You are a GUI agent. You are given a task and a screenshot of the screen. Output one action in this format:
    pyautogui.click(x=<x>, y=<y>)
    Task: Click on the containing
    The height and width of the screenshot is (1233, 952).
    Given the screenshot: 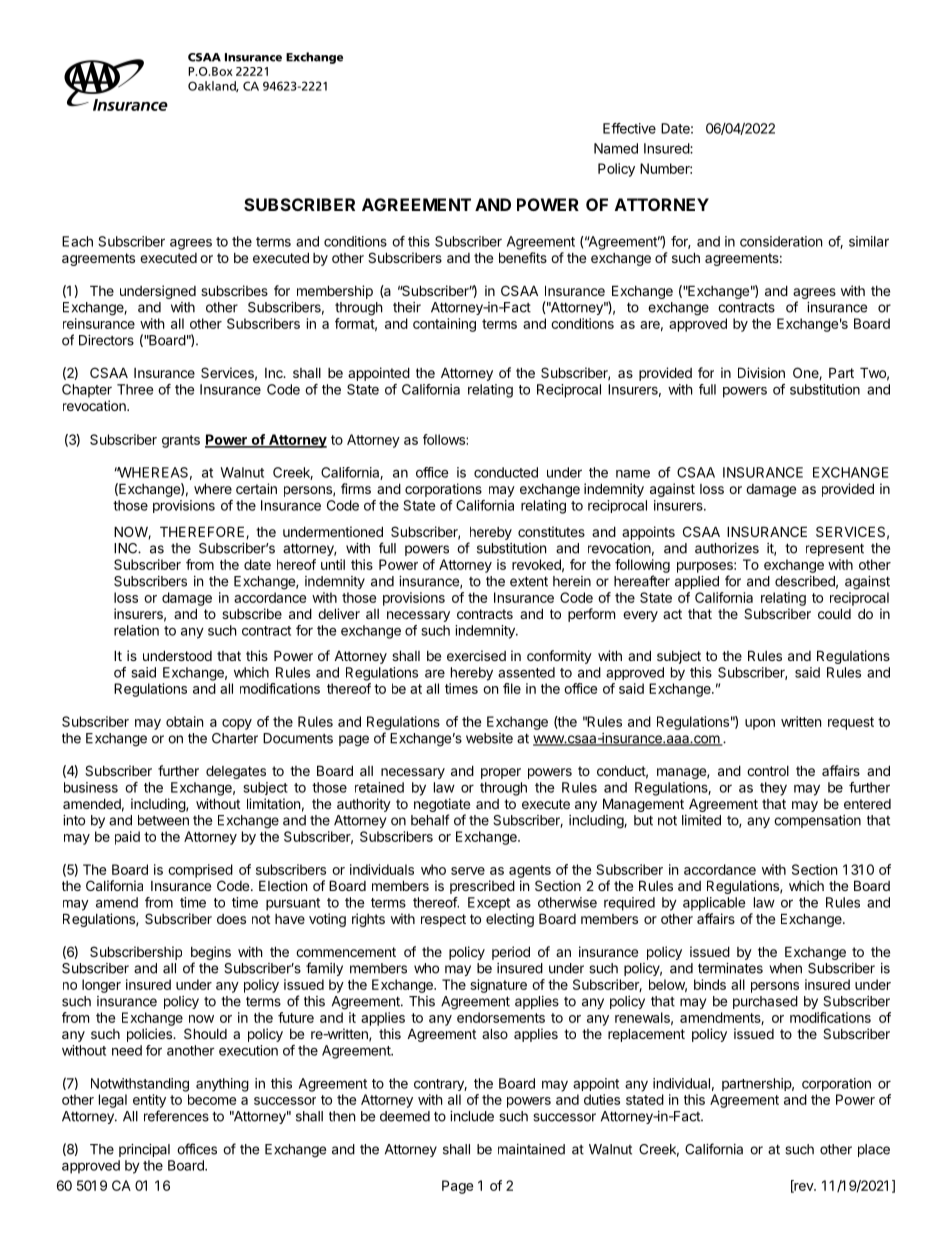 What is the action you would take?
    pyautogui.click(x=444, y=325)
